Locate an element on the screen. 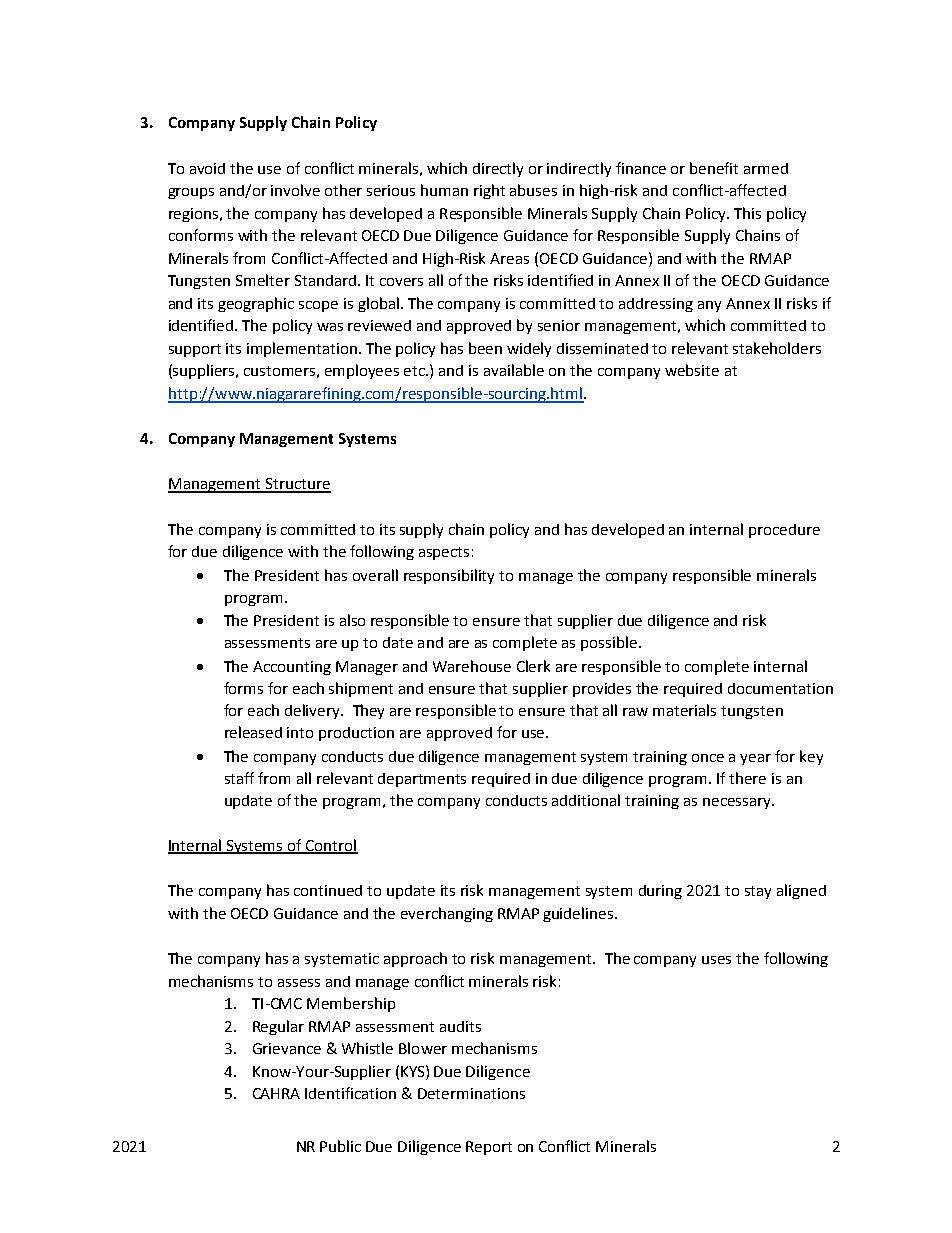 This screenshot has width=952, height=1233. Structure is located at coordinates (297, 485).
